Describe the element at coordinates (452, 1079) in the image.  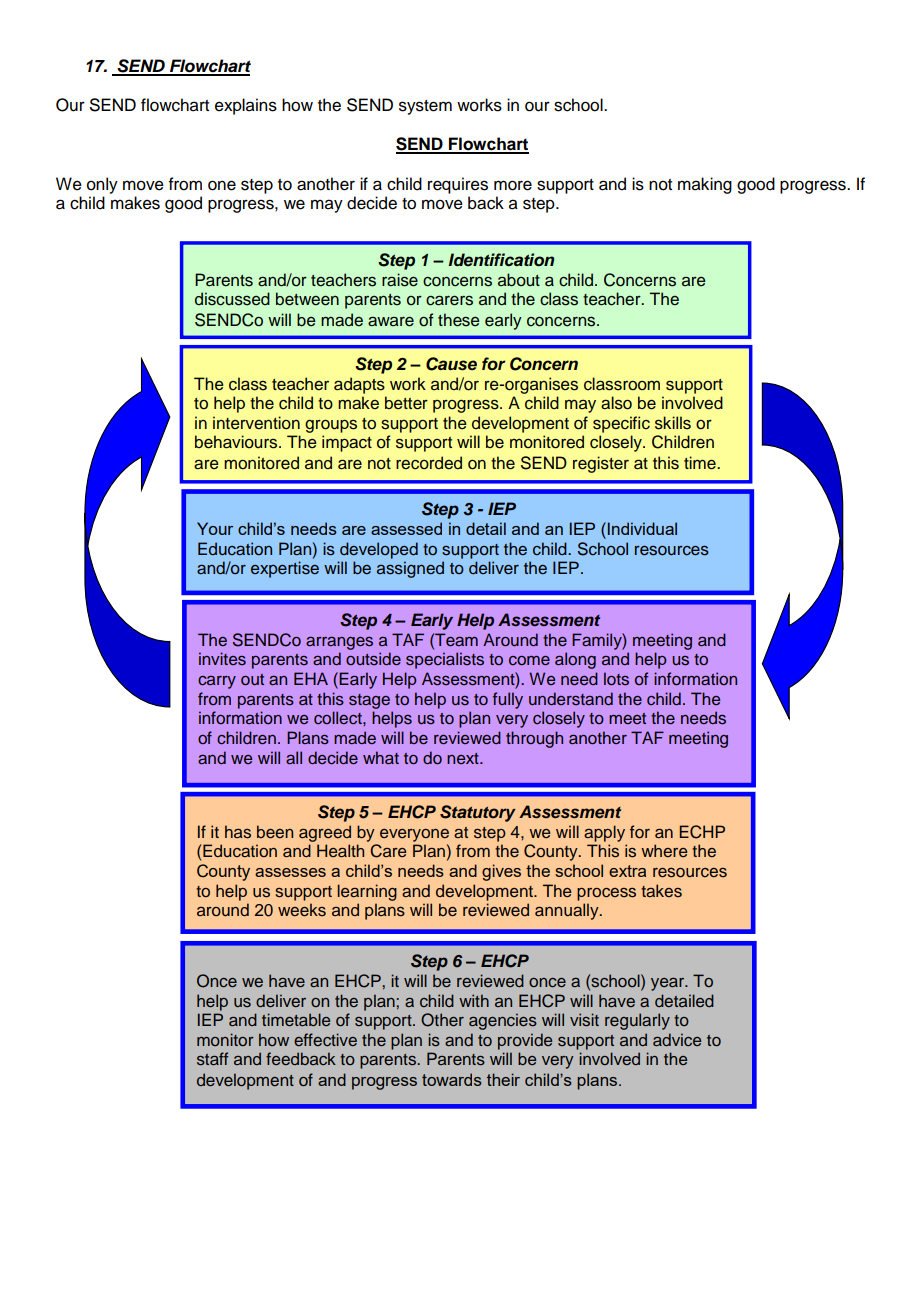
I see `towards` at that location.
